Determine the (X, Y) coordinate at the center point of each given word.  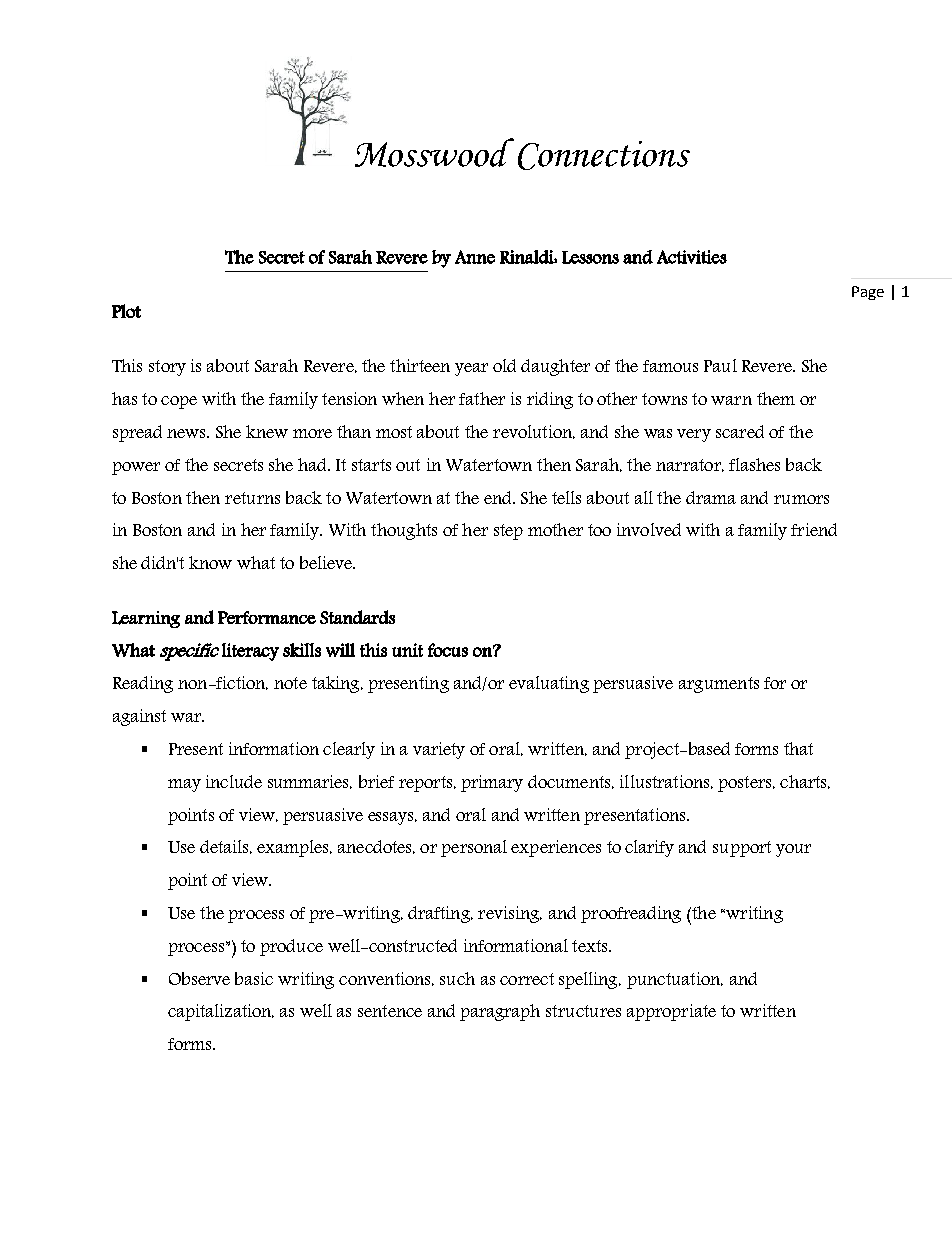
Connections (604, 155)
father (482, 398)
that (798, 748)
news (188, 433)
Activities (692, 257)
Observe (199, 978)
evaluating (549, 684)
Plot (126, 311)
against (139, 717)
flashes (754, 464)
